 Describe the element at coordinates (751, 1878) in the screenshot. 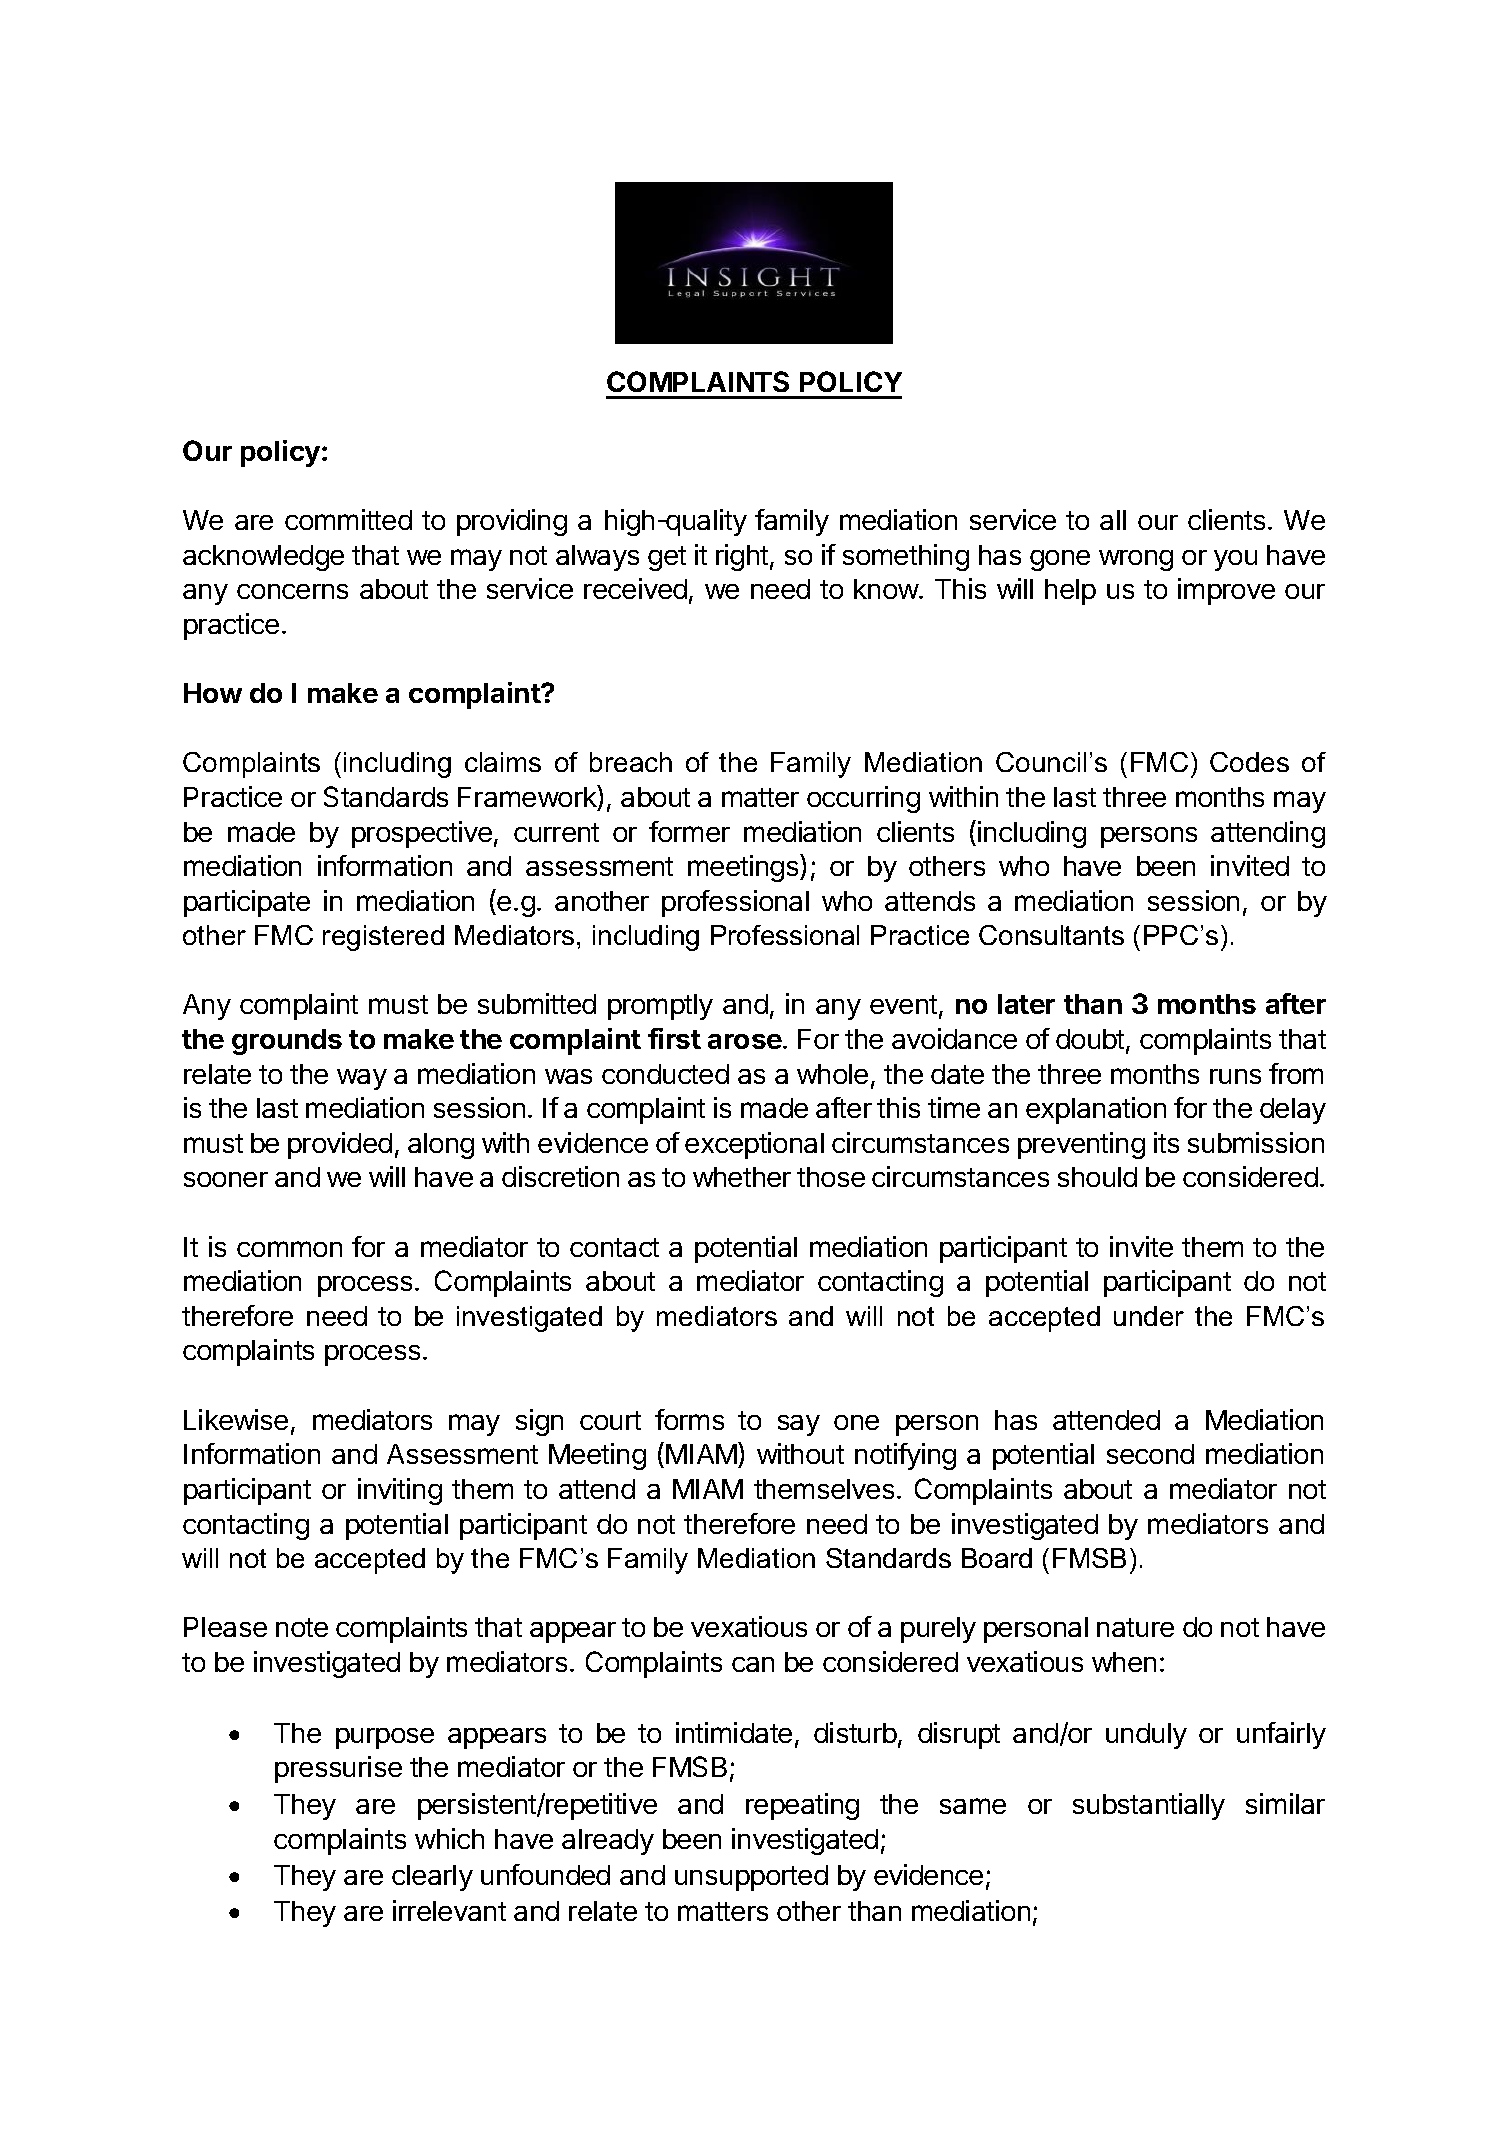

I see `unsupported` at that location.
